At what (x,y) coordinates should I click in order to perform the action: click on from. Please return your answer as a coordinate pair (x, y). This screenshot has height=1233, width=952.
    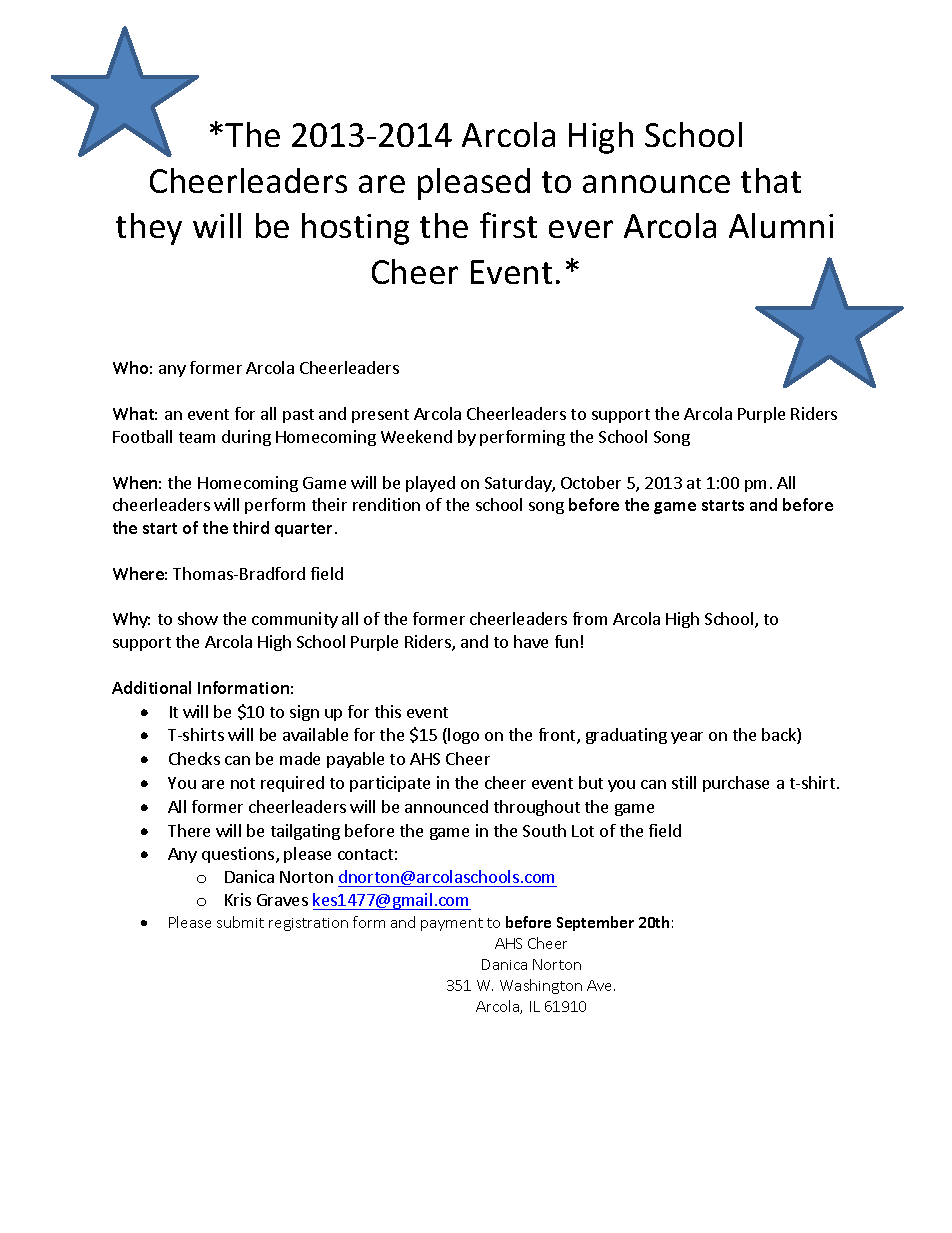
    Looking at the image, I should click on (590, 618).
